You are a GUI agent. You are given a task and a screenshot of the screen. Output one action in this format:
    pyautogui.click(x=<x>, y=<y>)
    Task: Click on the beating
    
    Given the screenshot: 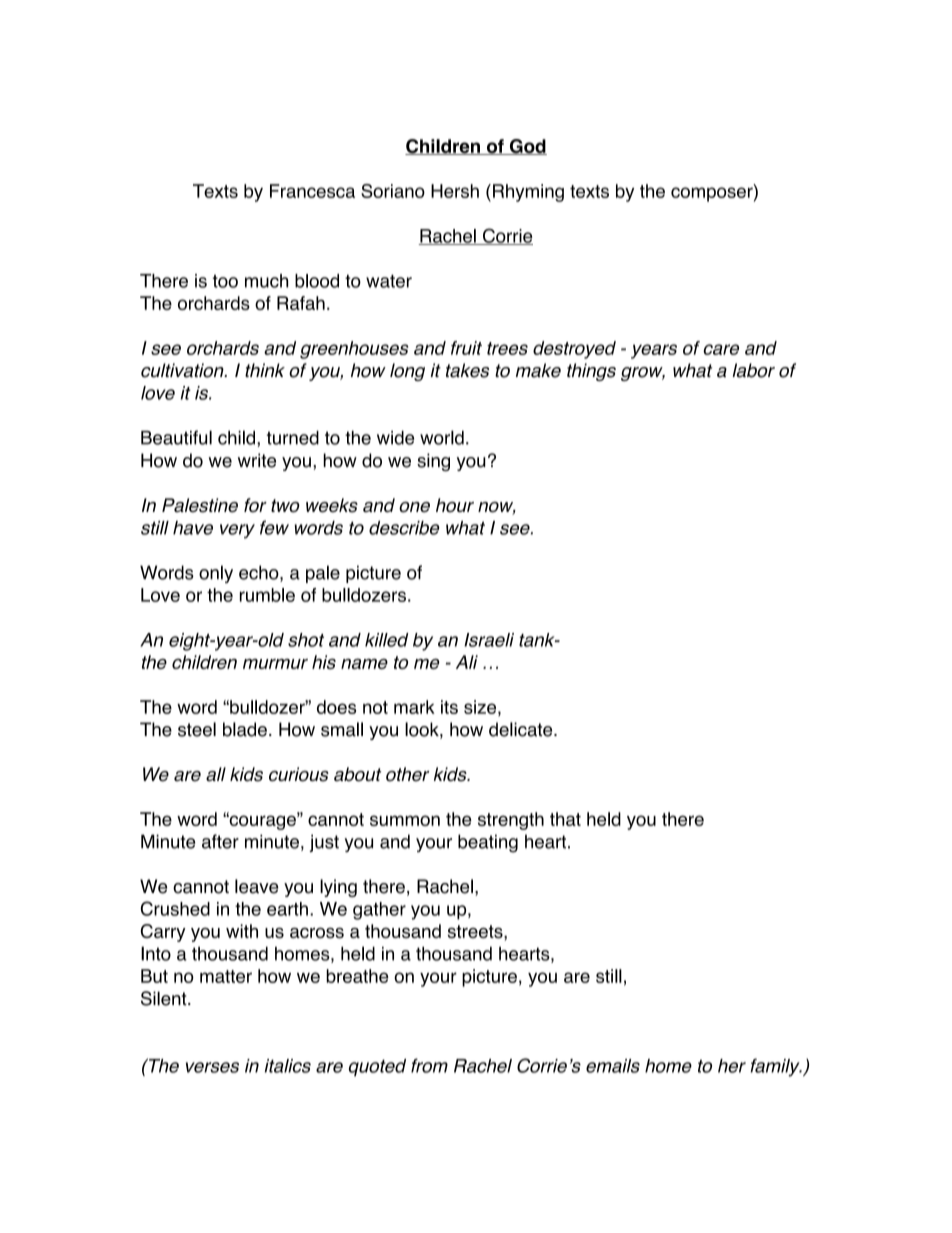 What is the action you would take?
    pyautogui.click(x=488, y=843)
